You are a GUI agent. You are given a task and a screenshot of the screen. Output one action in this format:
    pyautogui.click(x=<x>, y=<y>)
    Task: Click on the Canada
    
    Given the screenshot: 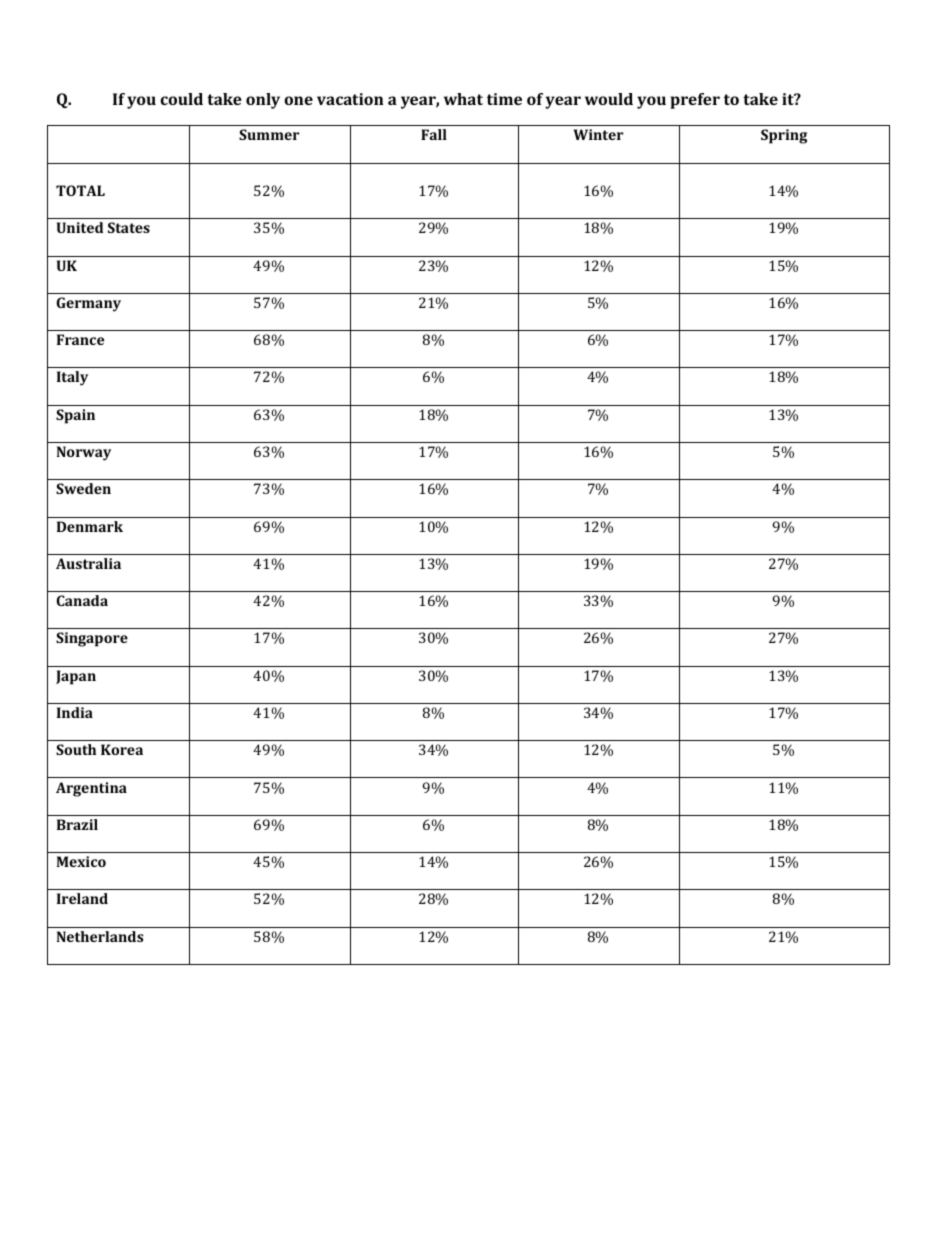 What is the action you would take?
    pyautogui.click(x=82, y=600)
